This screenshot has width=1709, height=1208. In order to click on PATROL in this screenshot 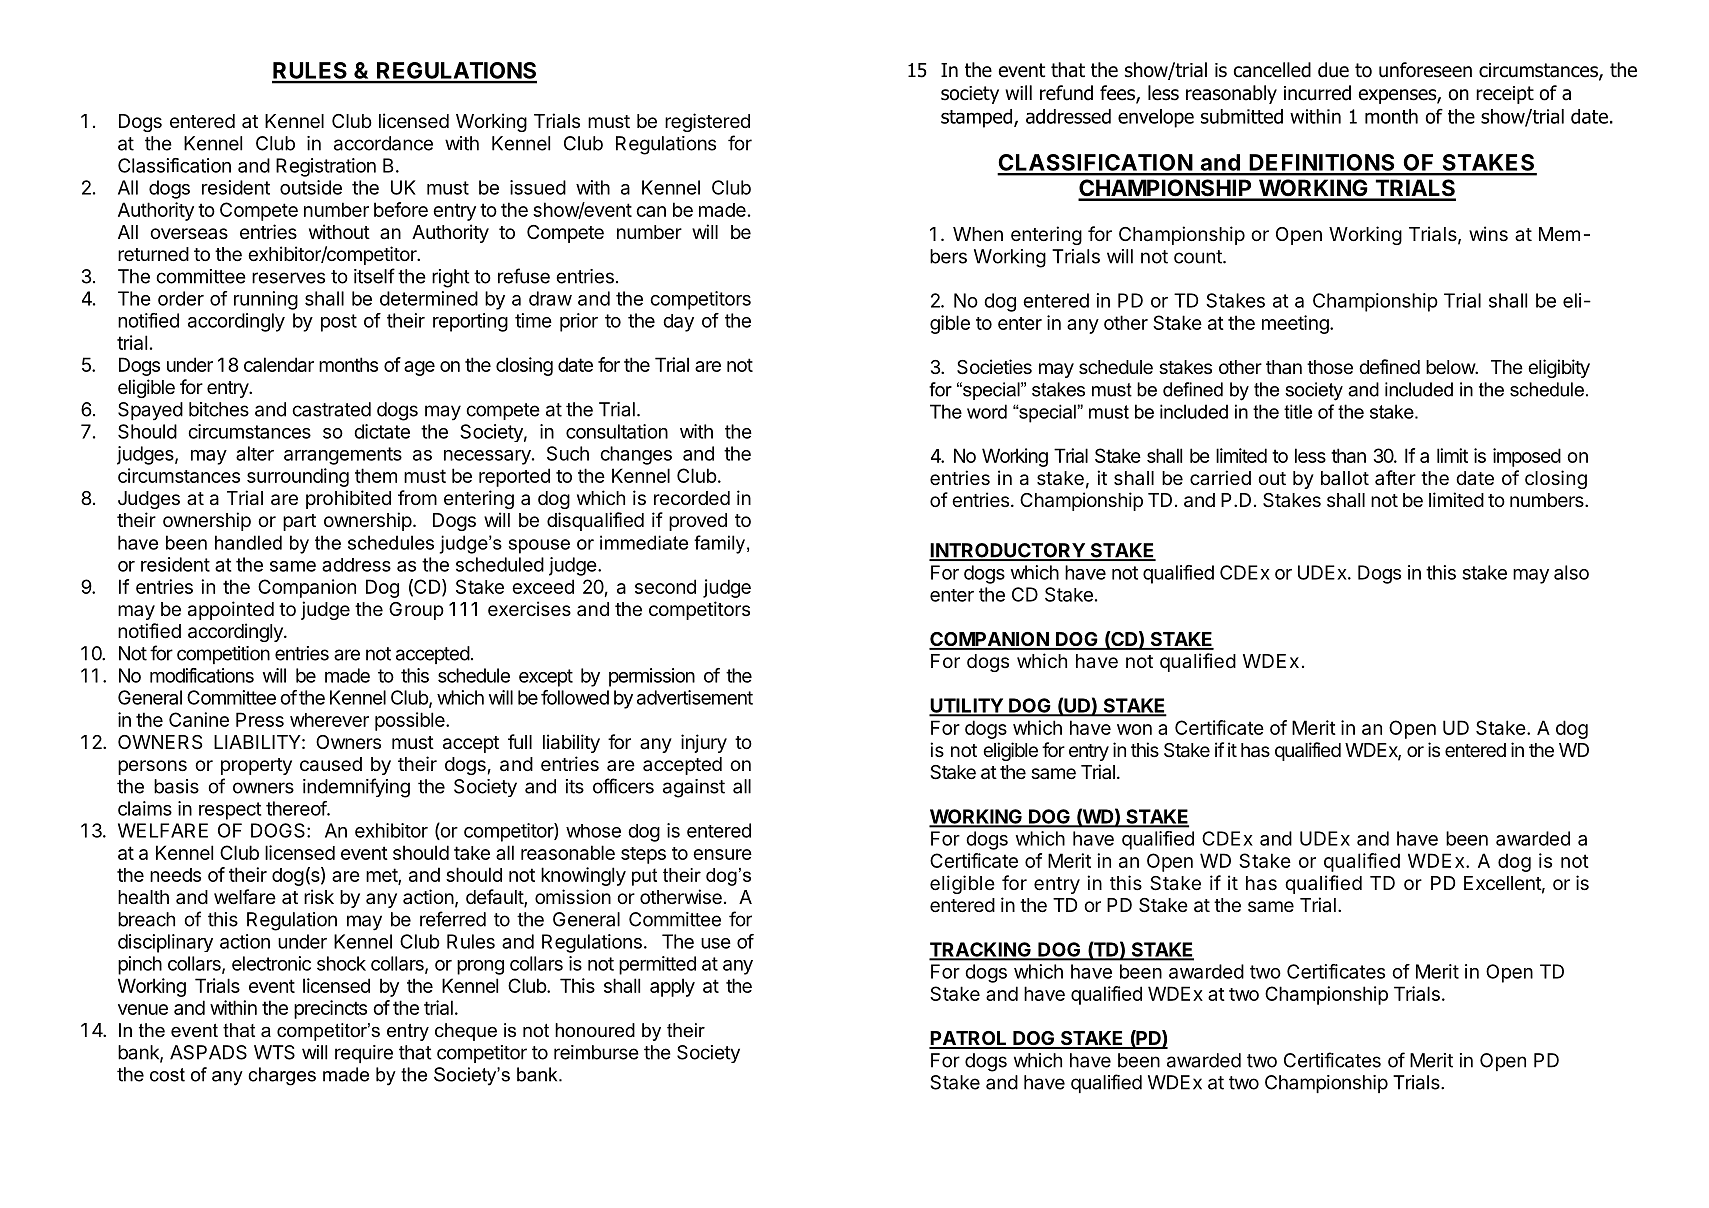, I will do `click(969, 1039)`.
